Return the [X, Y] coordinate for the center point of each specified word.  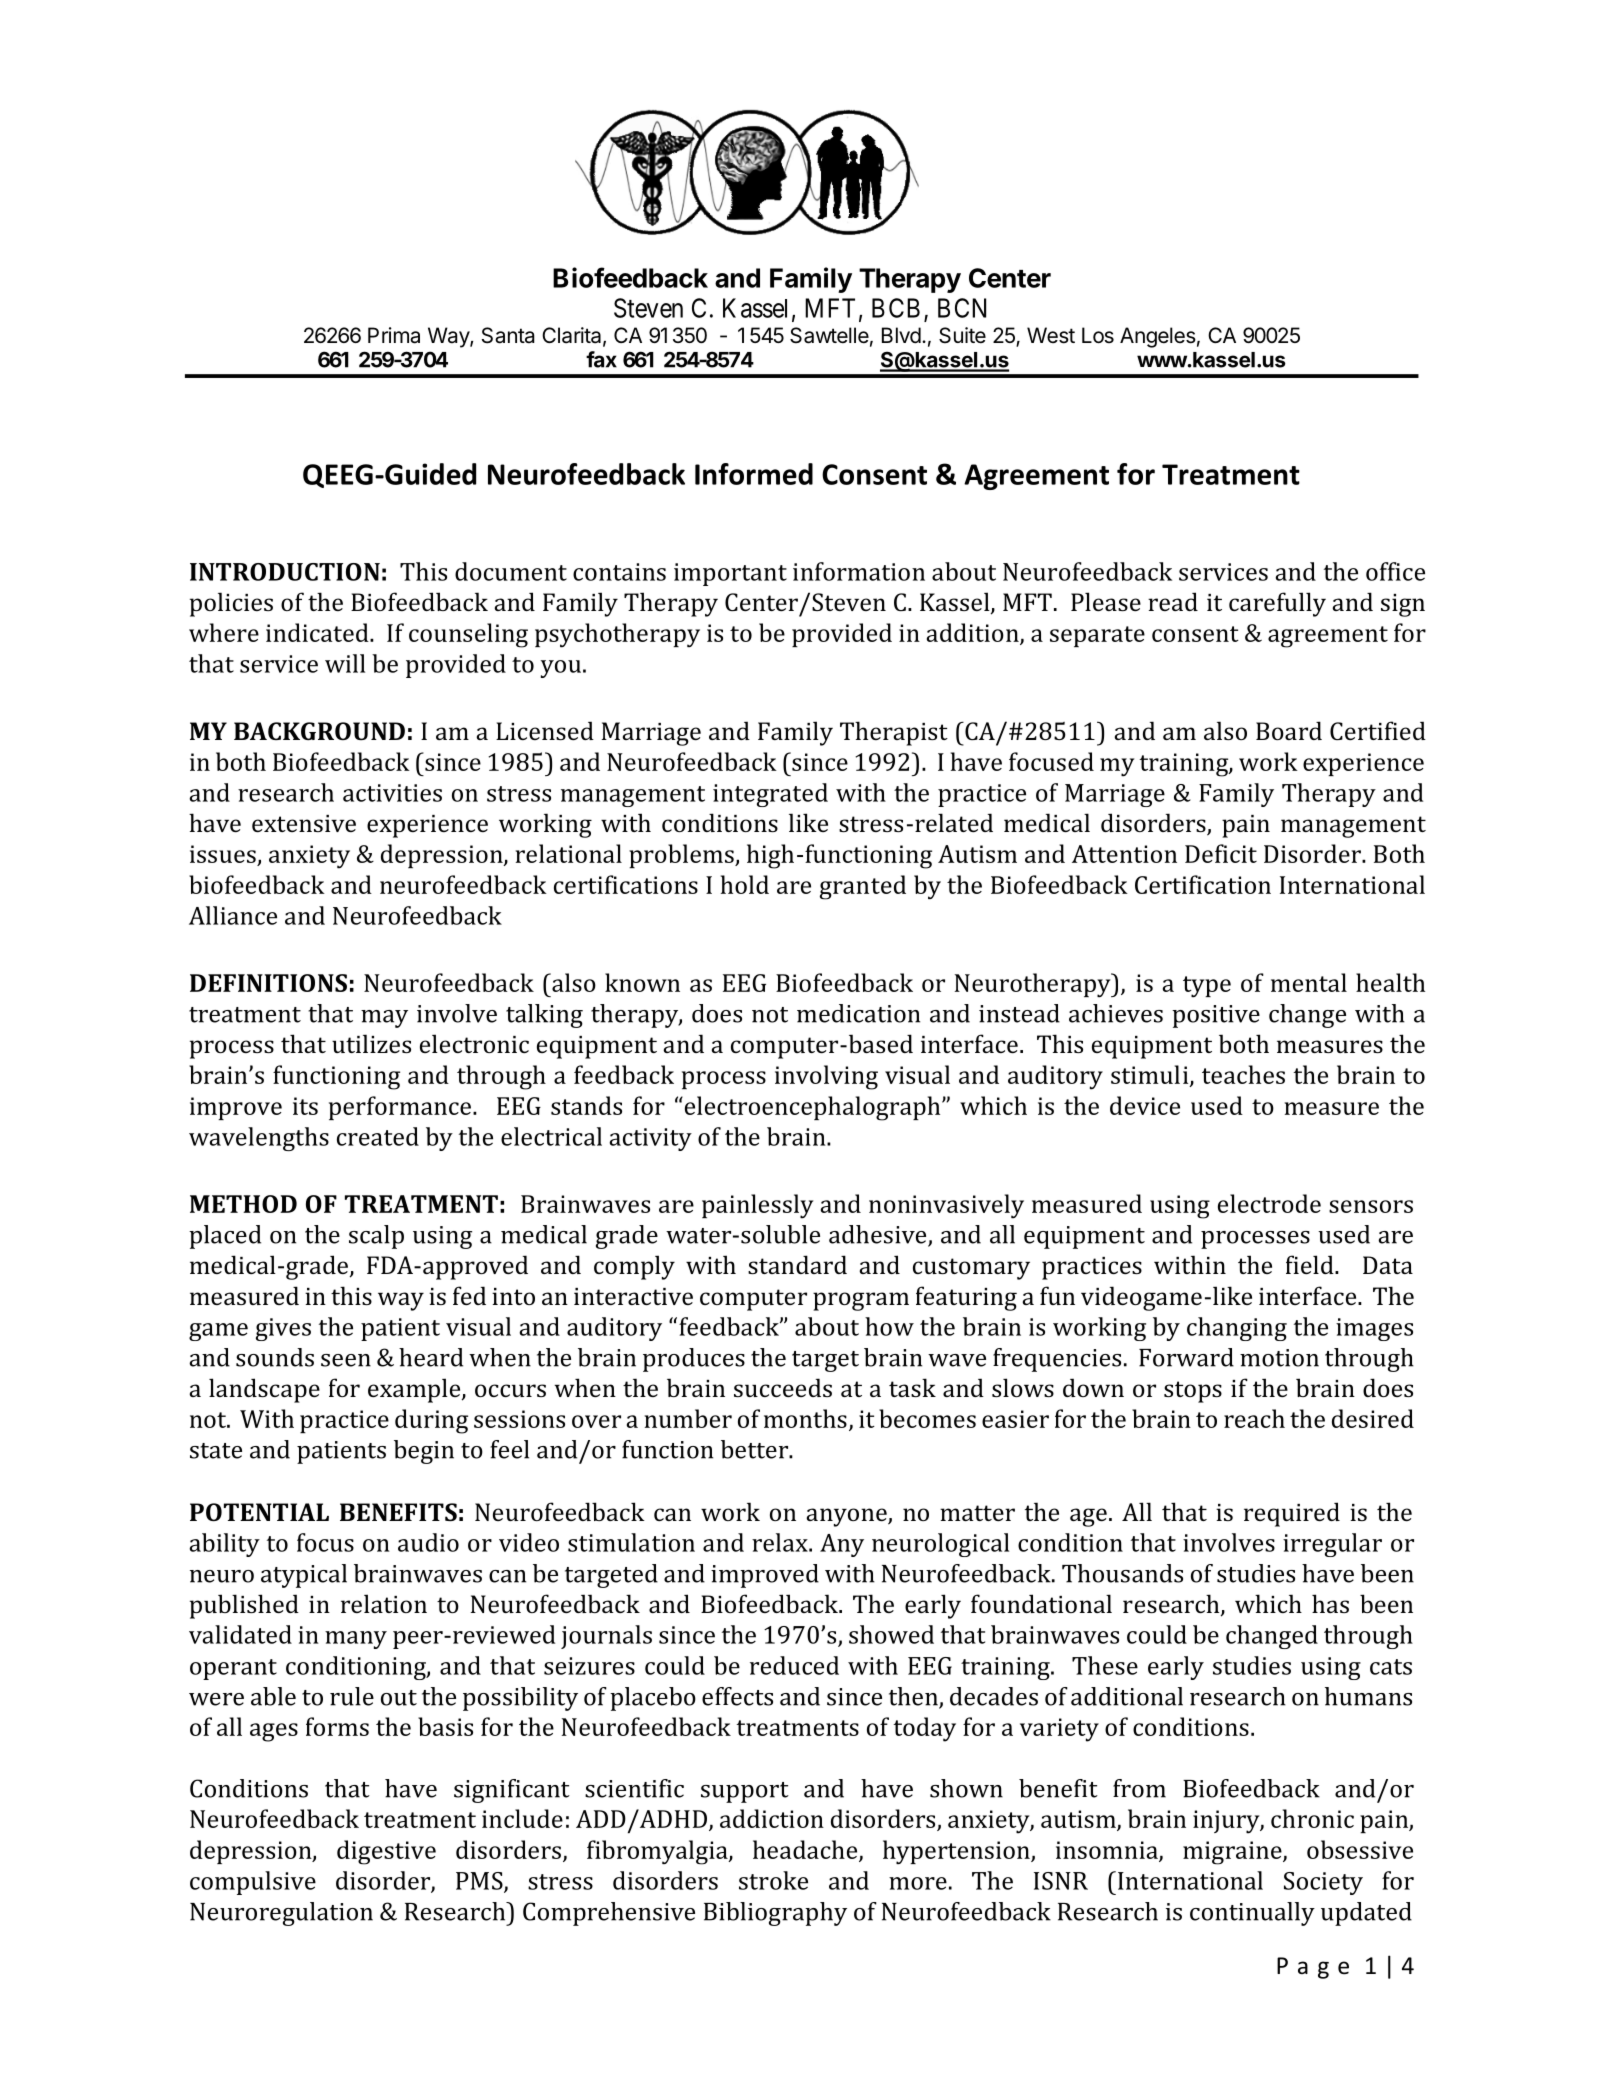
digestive [386, 1852]
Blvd [901, 335]
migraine [1233, 1853]
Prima [394, 335]
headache [806, 1850]
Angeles [1158, 337]
